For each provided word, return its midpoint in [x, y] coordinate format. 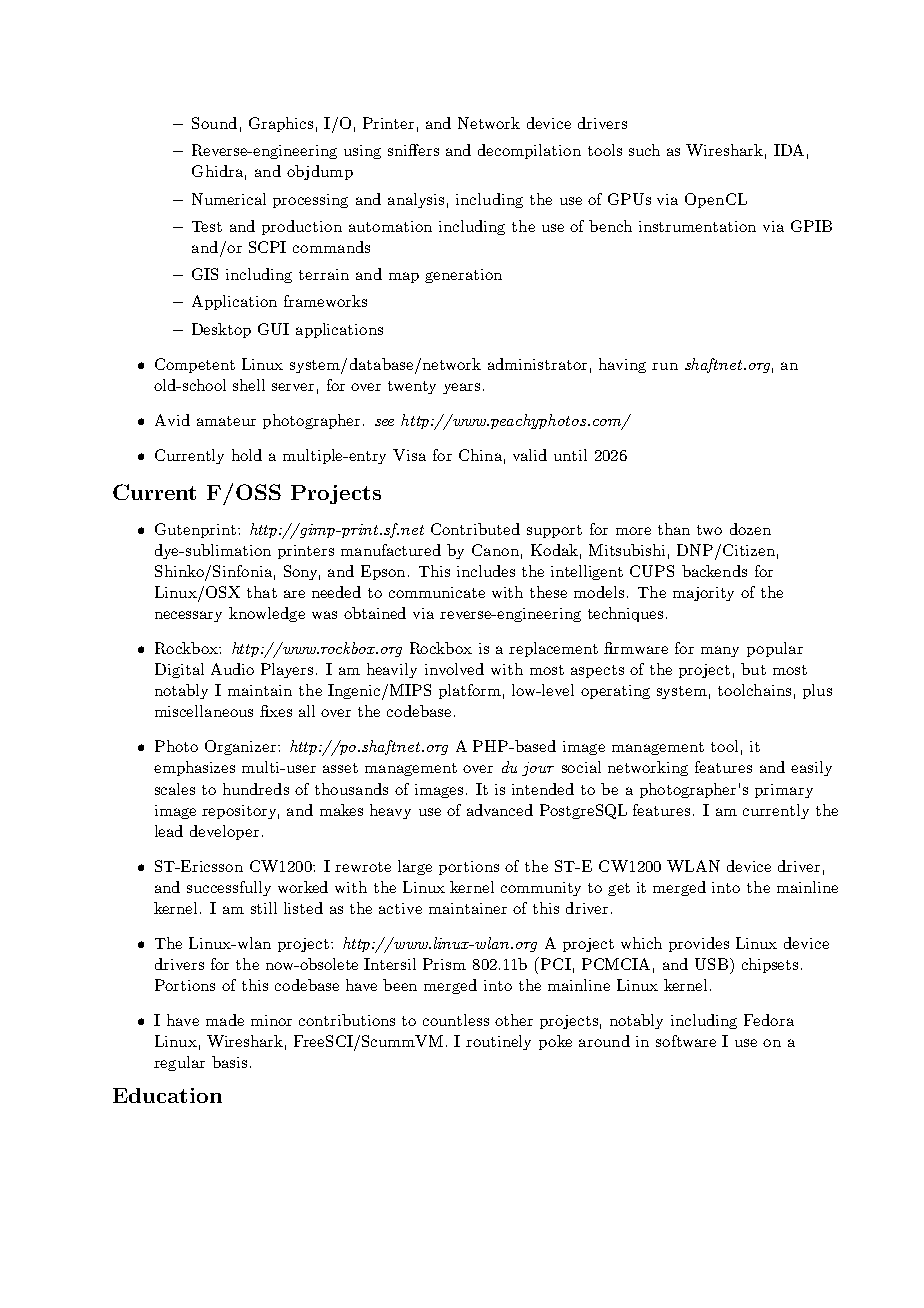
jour [538, 769]
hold [247, 455]
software [686, 1041]
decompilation [529, 151]
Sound [214, 123]
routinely [498, 1042]
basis [229, 1062]
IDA [789, 150]
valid [530, 455]
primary [784, 791]
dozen [750, 529]
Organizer [242, 747]
